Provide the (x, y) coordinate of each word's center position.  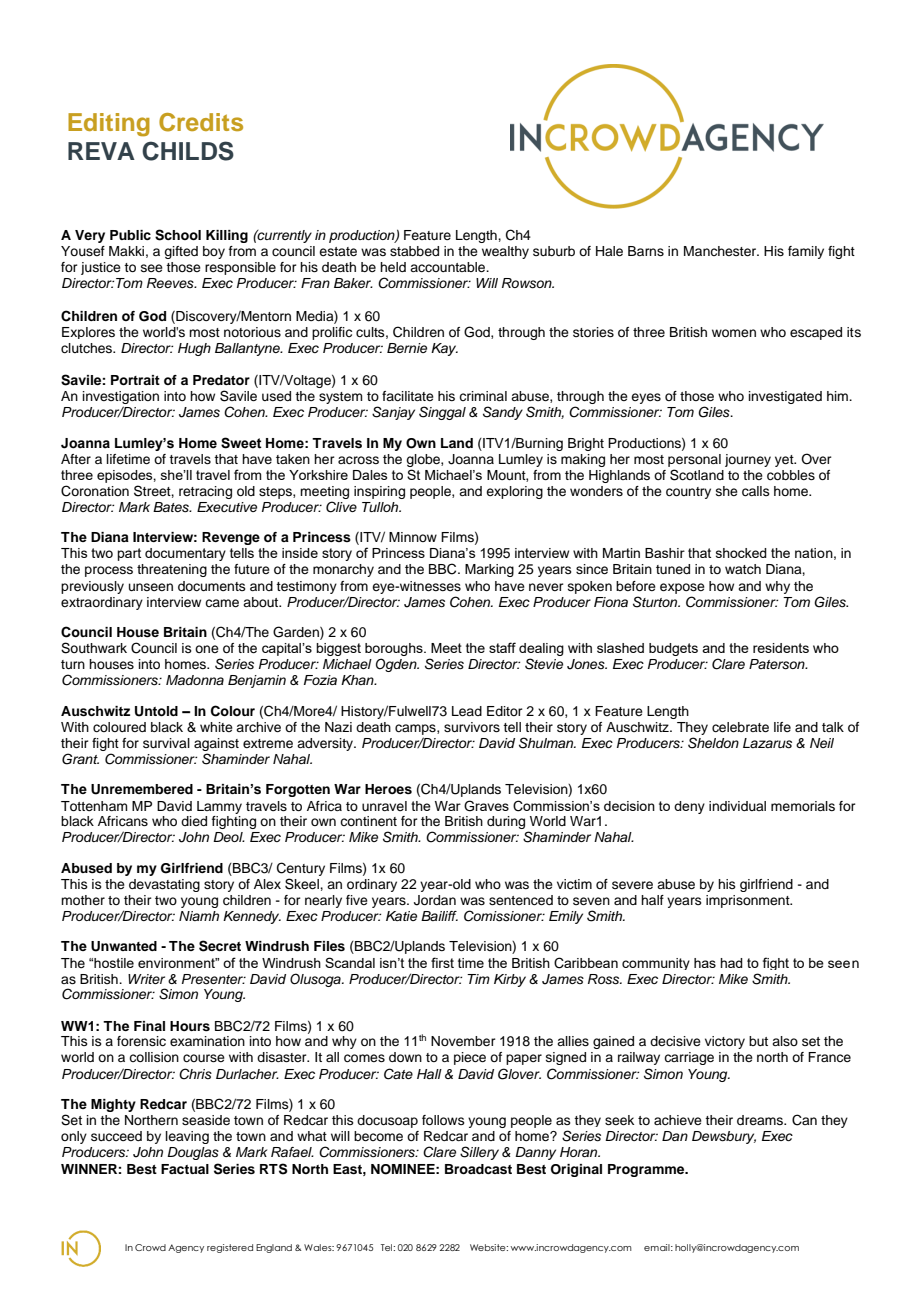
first (442, 962)
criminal (483, 396)
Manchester (721, 251)
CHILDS (188, 151)
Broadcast (478, 1169)
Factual (185, 1169)
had (731, 963)
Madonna (195, 680)
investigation (121, 399)
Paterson (778, 664)
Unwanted (124, 946)
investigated (785, 397)
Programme (647, 1170)
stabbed (414, 251)
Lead (467, 711)
